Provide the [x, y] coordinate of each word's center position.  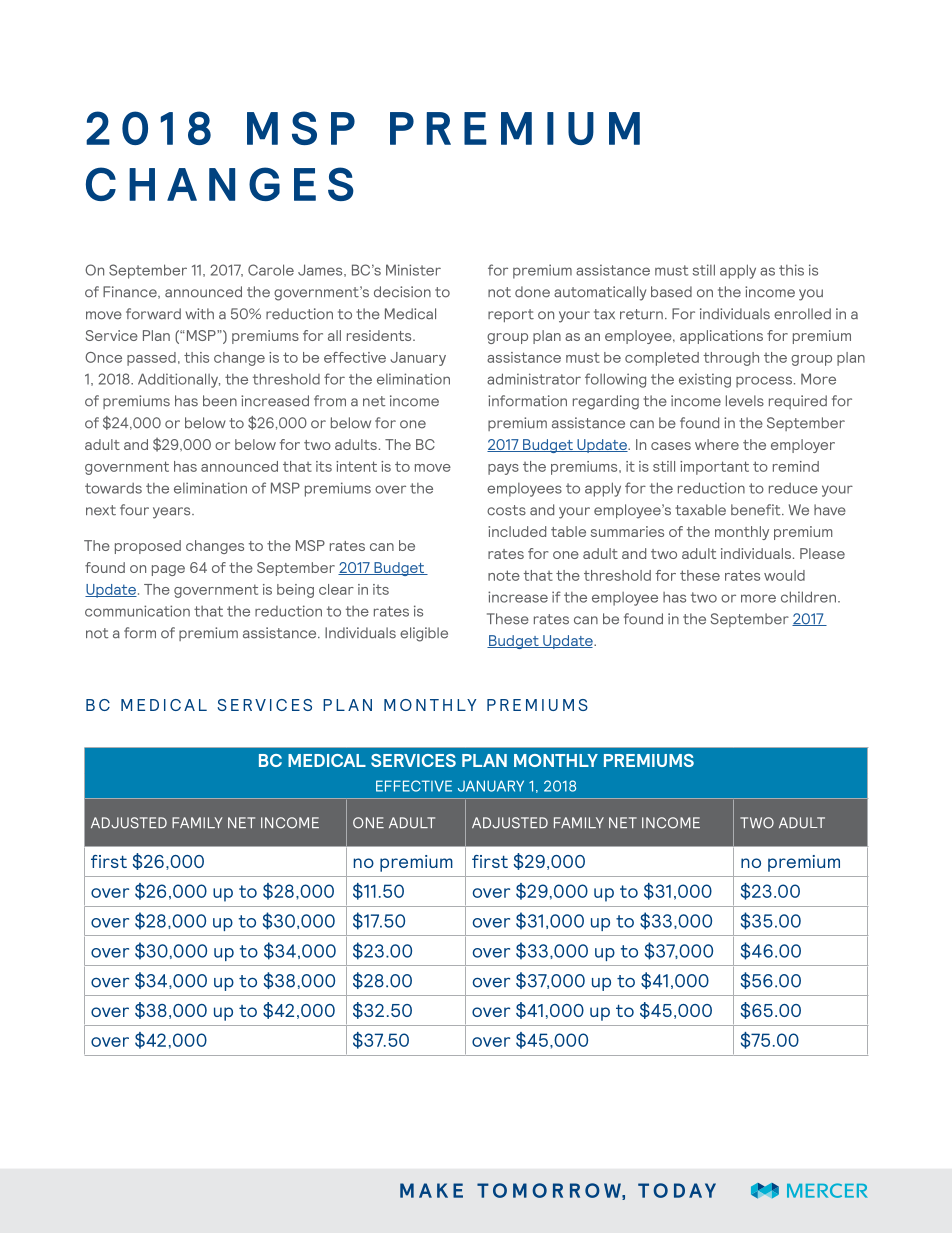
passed [151, 359]
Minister [413, 270]
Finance [131, 292]
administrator [534, 379]
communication [137, 611]
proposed [148, 547]
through [731, 359]
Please [822, 553]
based [671, 292]
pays [503, 469]
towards [113, 488]
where [717, 444]
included [517, 531]
